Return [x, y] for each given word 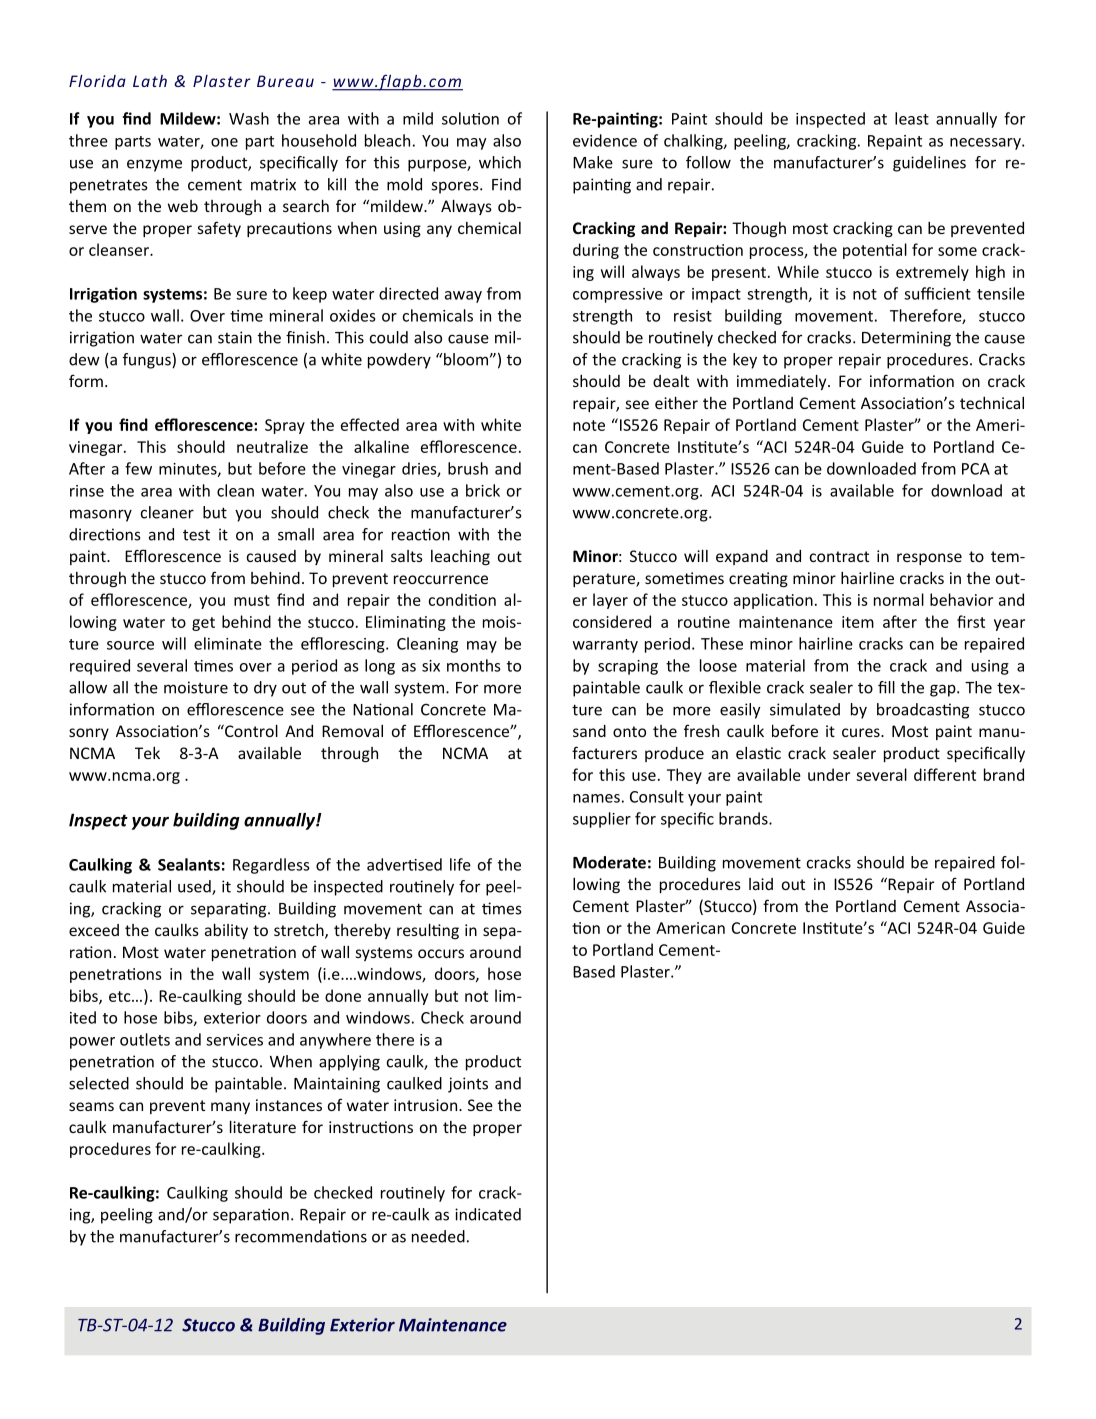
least [912, 118]
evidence [605, 140]
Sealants [189, 864]
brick [483, 490]
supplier [602, 820]
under [829, 774]
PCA [976, 469]
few [138, 468]
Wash [249, 118]
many [230, 1108]
